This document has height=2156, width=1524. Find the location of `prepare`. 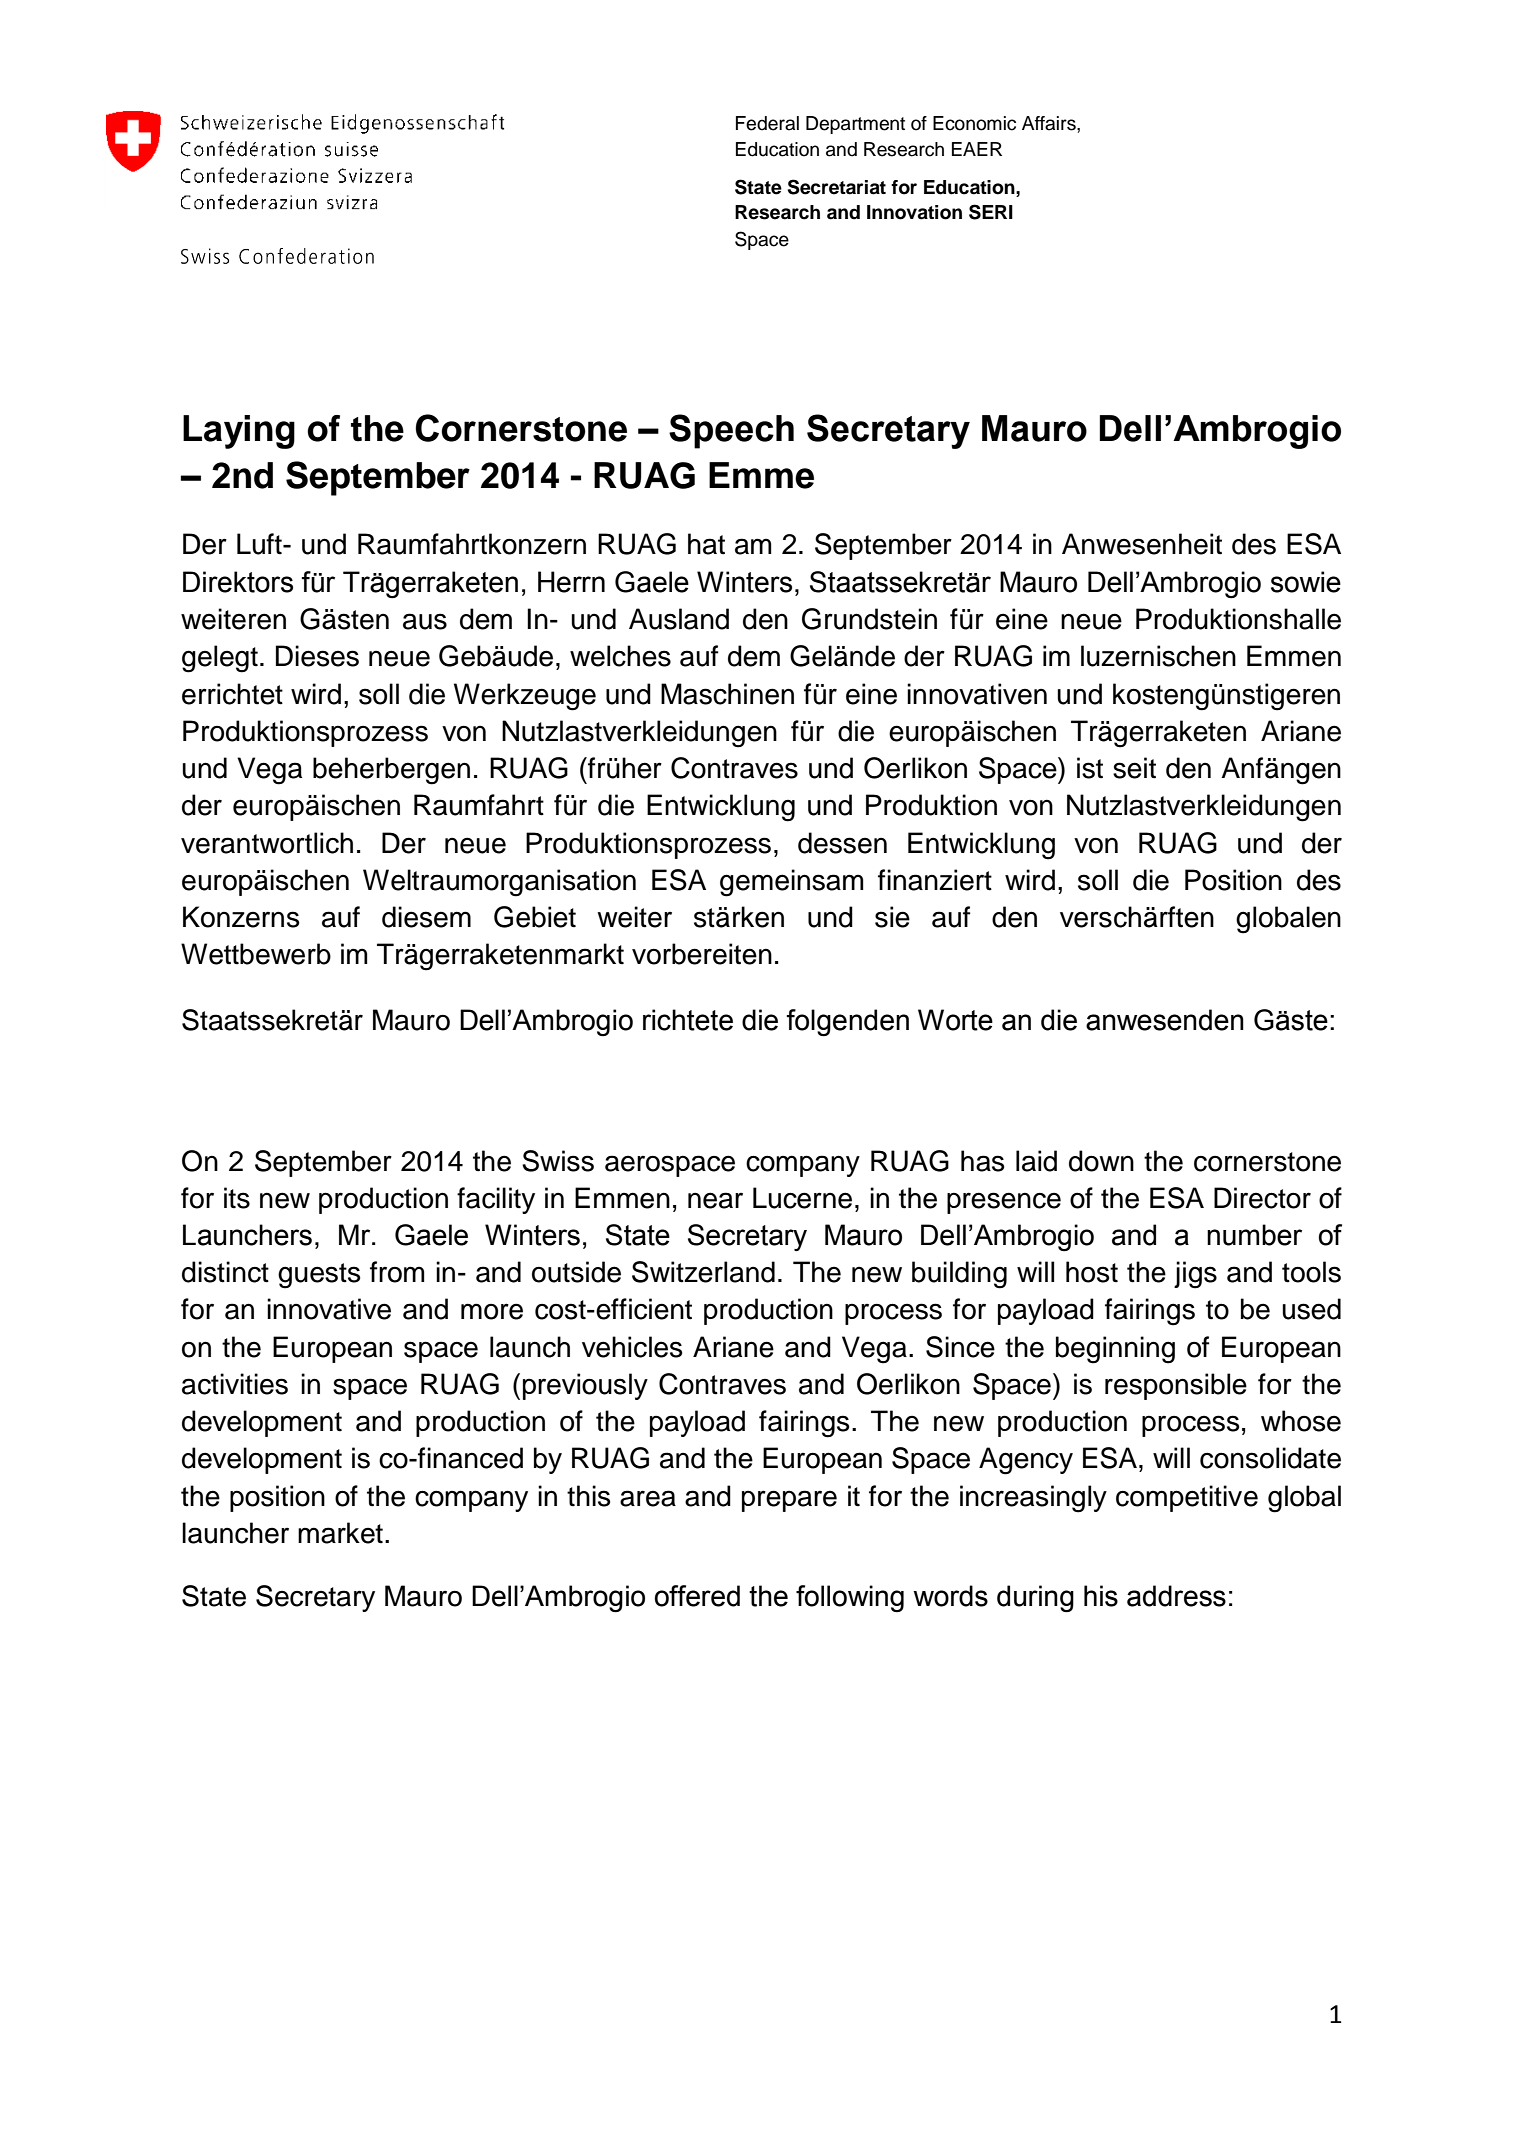

prepare is located at coordinates (789, 1501).
